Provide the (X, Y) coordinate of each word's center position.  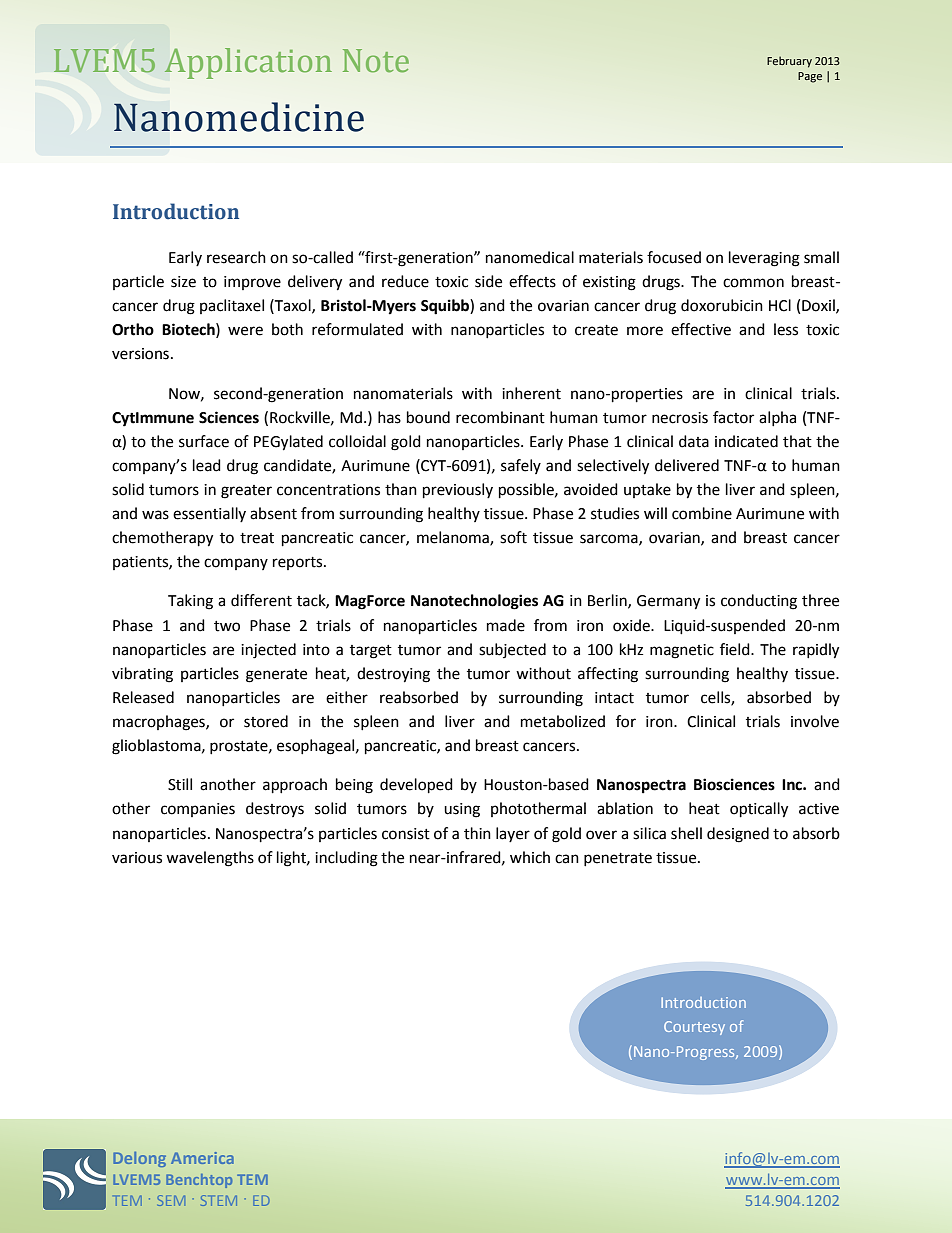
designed (738, 835)
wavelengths (210, 859)
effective (701, 329)
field (736, 649)
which (530, 857)
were (245, 331)
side (488, 281)
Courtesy (694, 1028)
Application (248, 63)
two (227, 626)
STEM (219, 1200)
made (506, 625)
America (202, 1158)
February (789, 62)
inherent (531, 393)
